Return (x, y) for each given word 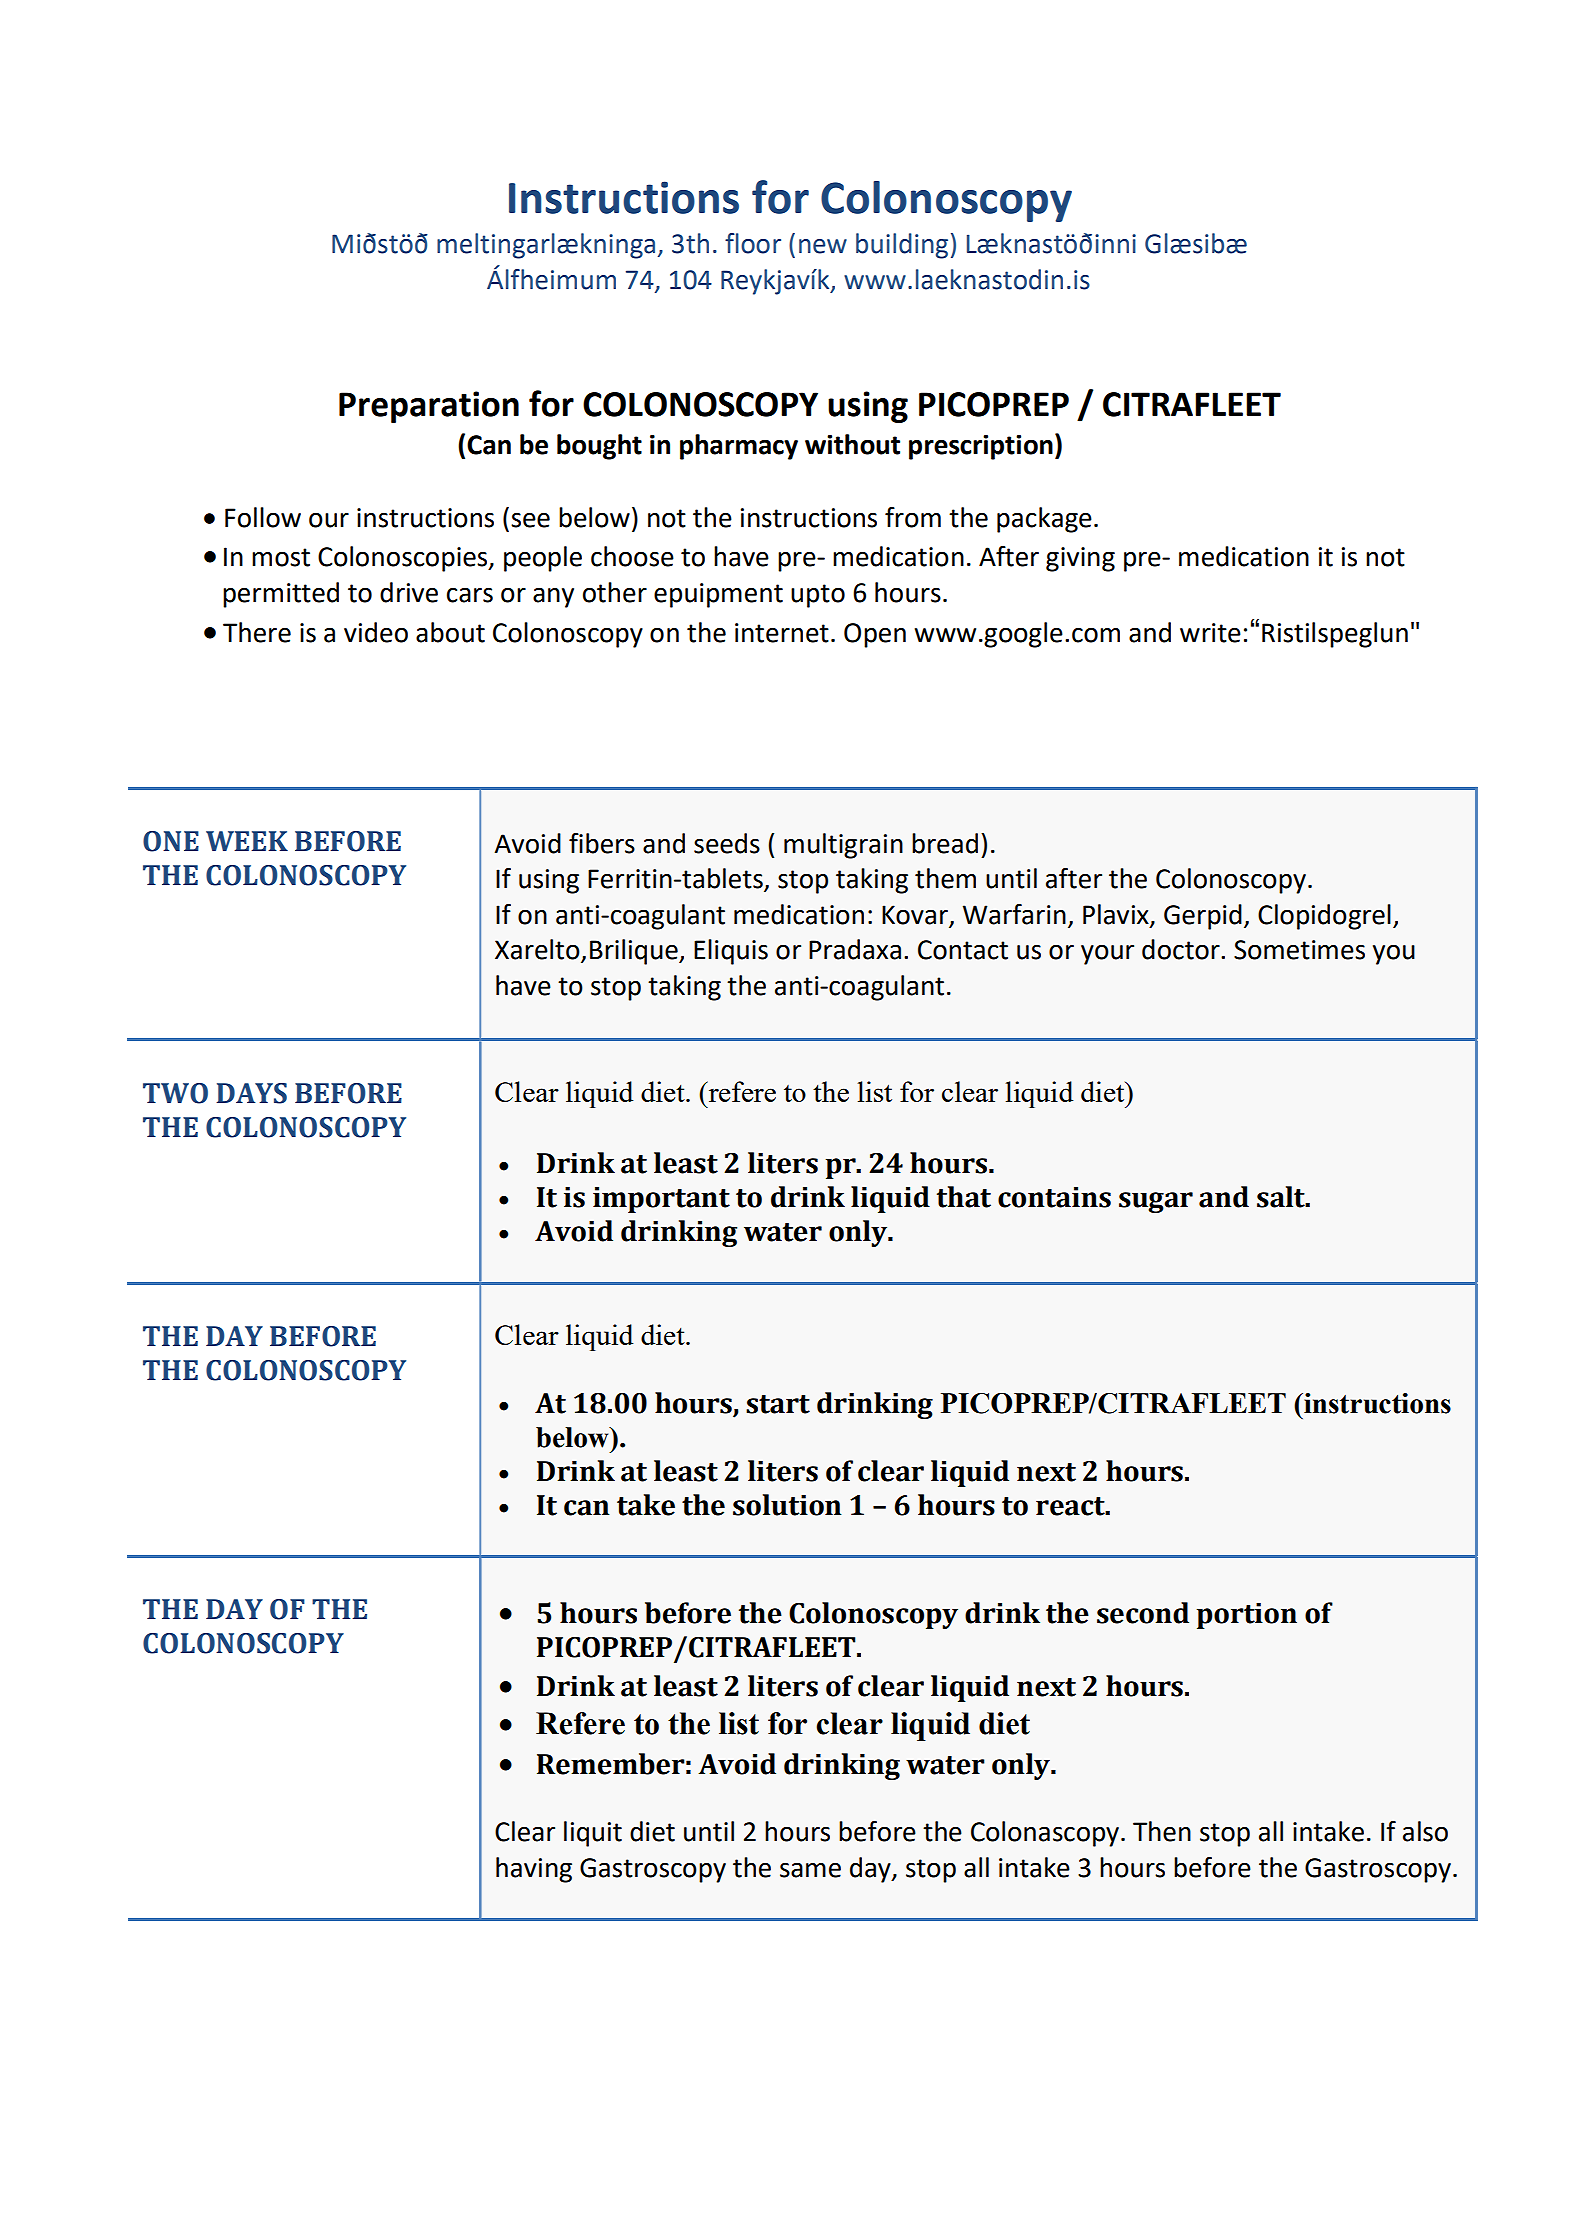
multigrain (843, 846)
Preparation (429, 407)
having (534, 1870)
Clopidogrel (1324, 917)
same (810, 1870)
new (823, 246)
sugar (1156, 1202)
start (778, 1404)
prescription (981, 447)
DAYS (251, 1093)
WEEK (247, 841)
